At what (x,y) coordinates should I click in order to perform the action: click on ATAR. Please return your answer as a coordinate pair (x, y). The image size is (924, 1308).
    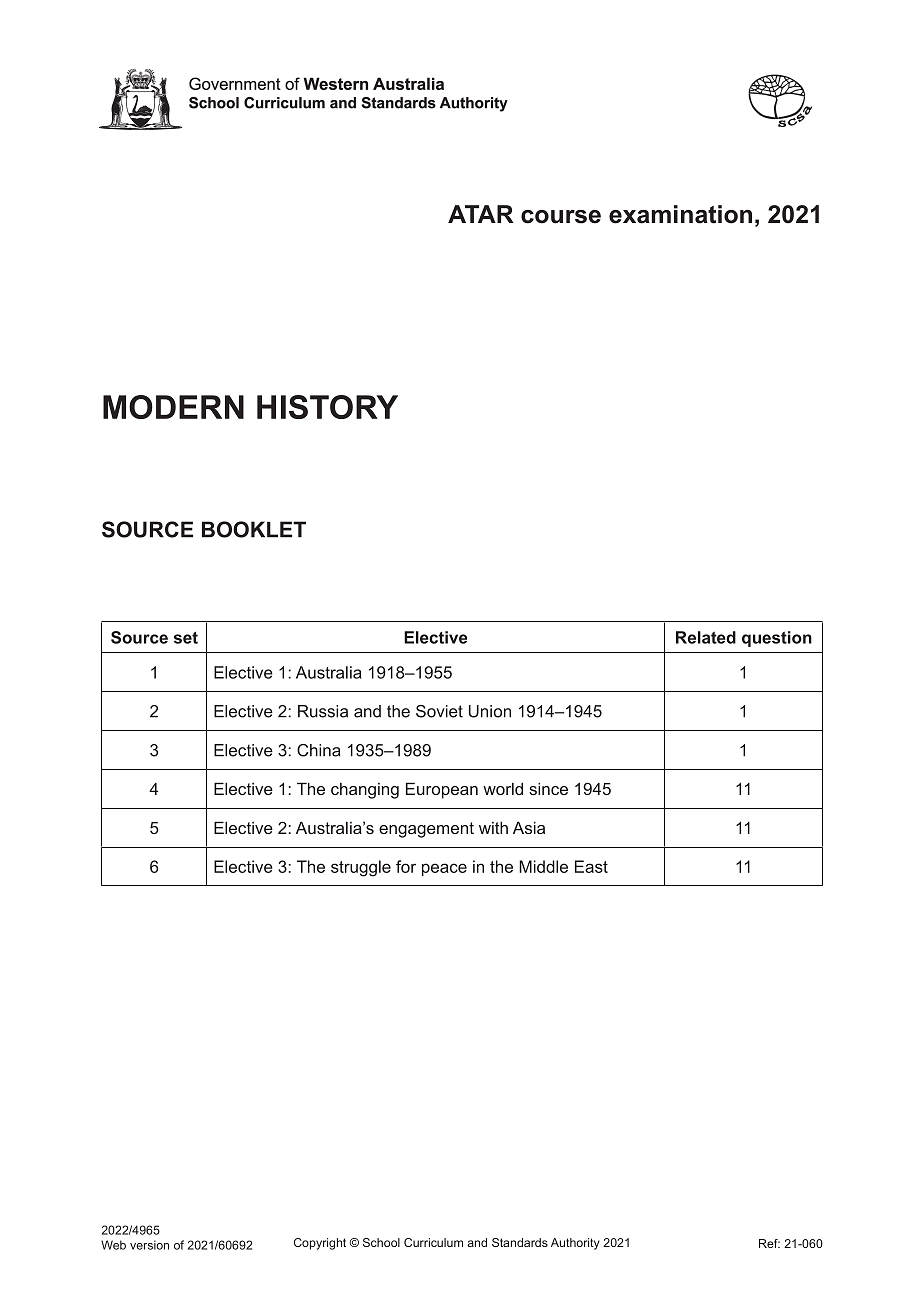
    Looking at the image, I should click on (481, 214).
